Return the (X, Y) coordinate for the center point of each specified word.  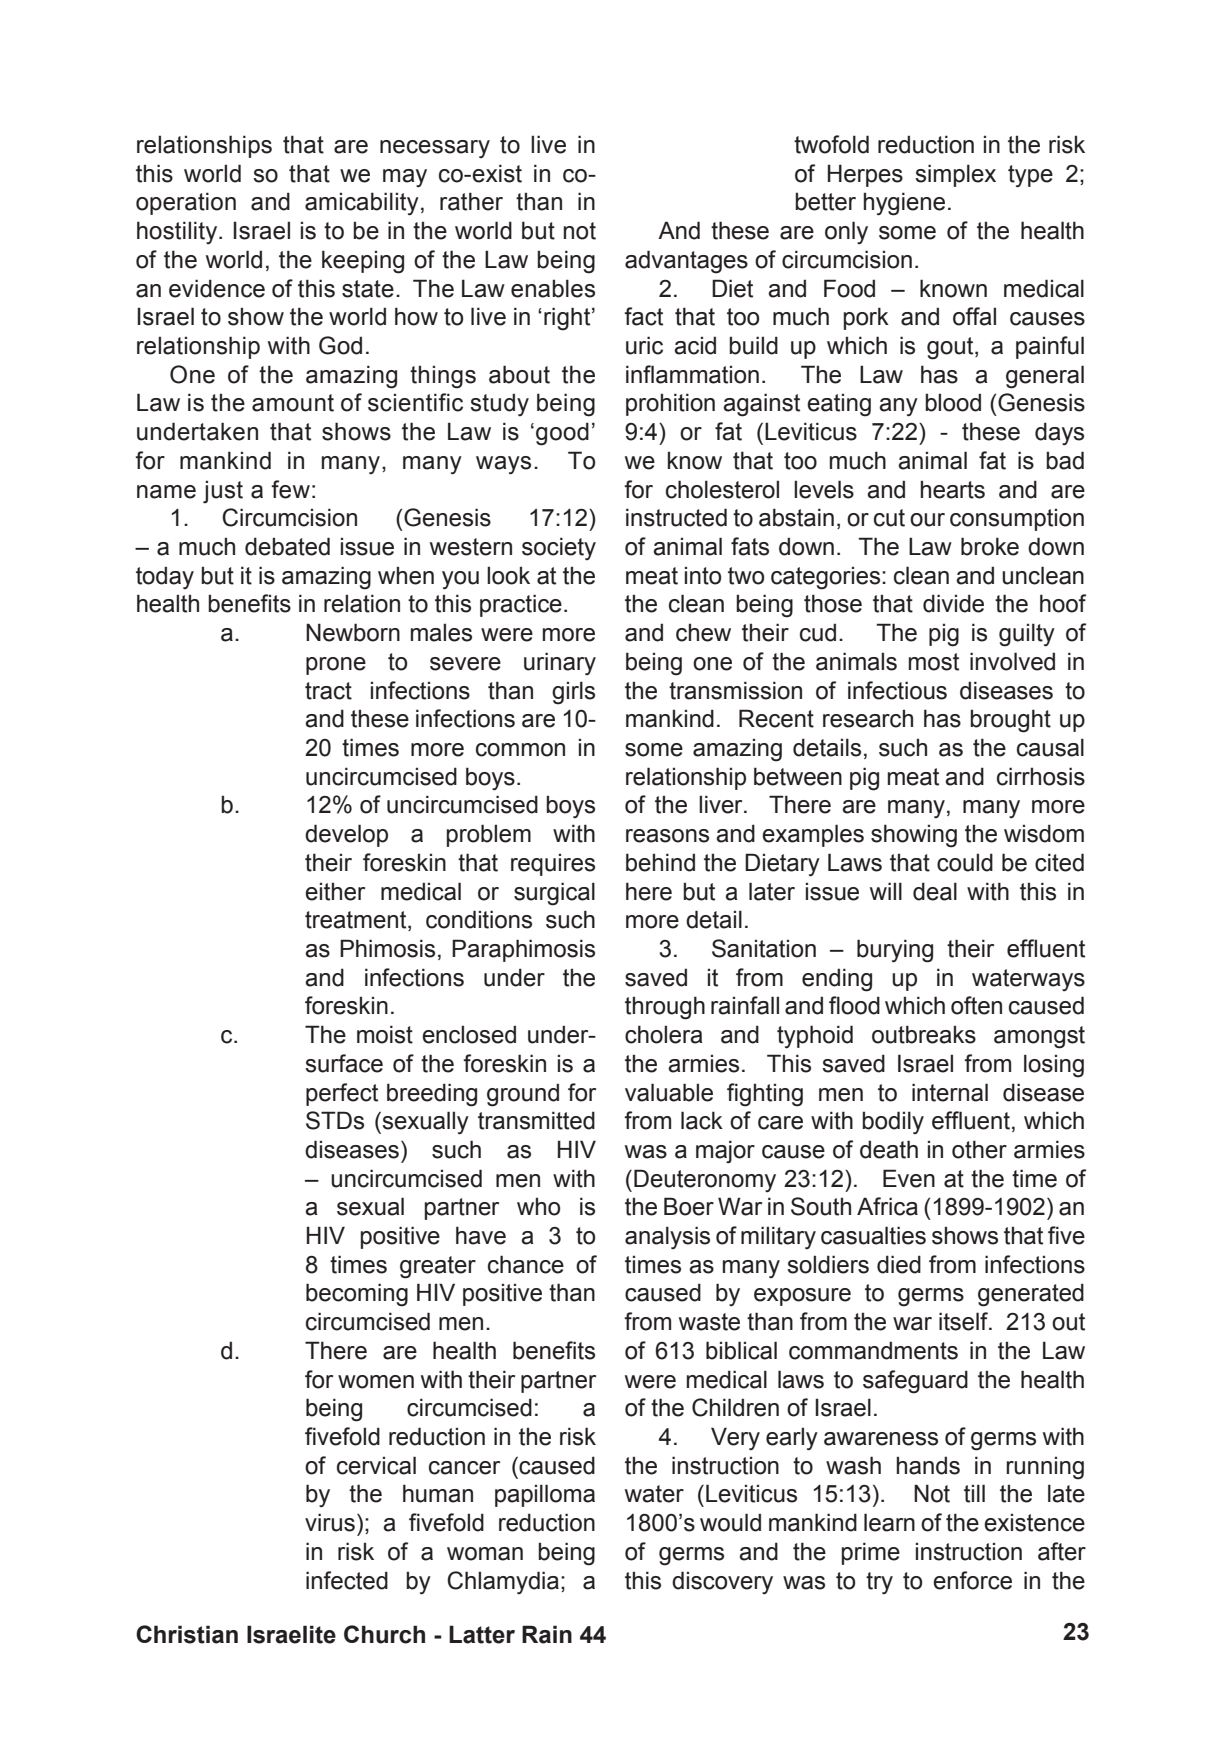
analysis (667, 1237)
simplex (955, 175)
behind (660, 862)
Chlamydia (503, 1582)
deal (935, 891)
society (559, 548)
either (335, 892)
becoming (357, 1295)
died (899, 1264)
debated (287, 546)
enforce (972, 1580)
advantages (686, 262)
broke (990, 546)
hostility (178, 232)
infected (347, 1580)
